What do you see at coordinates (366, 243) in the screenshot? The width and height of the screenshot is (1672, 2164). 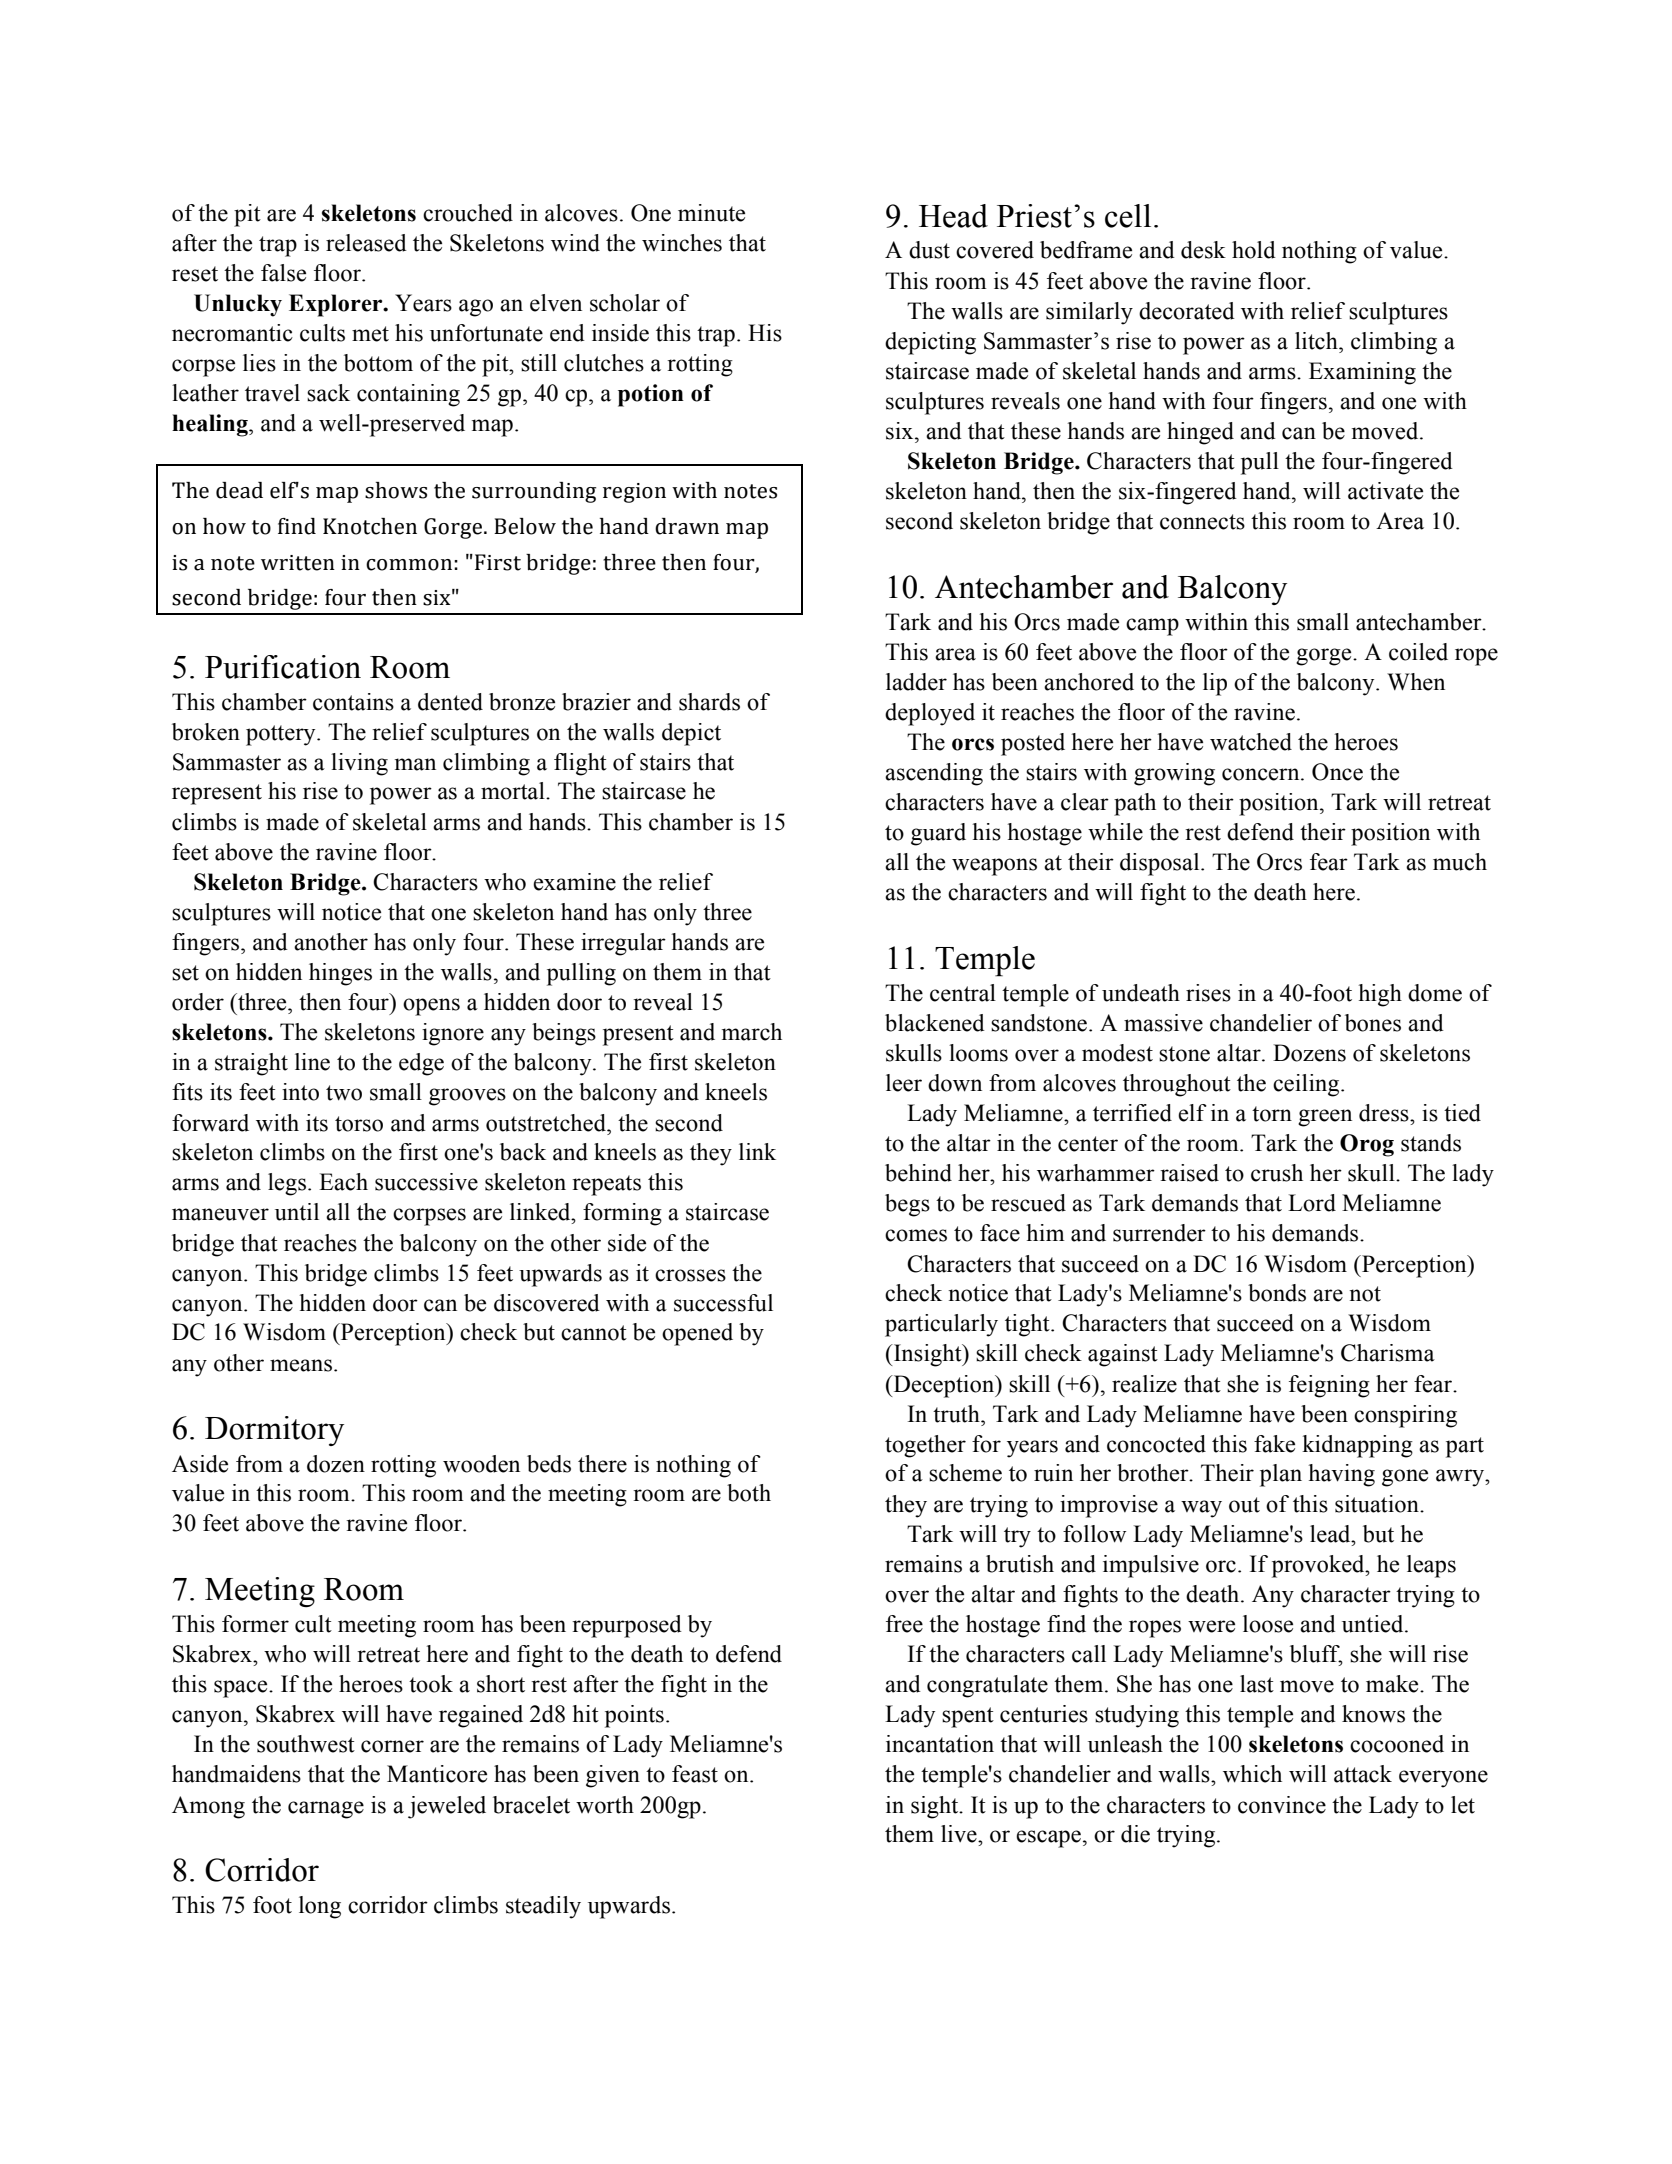 I see `released` at bounding box center [366, 243].
